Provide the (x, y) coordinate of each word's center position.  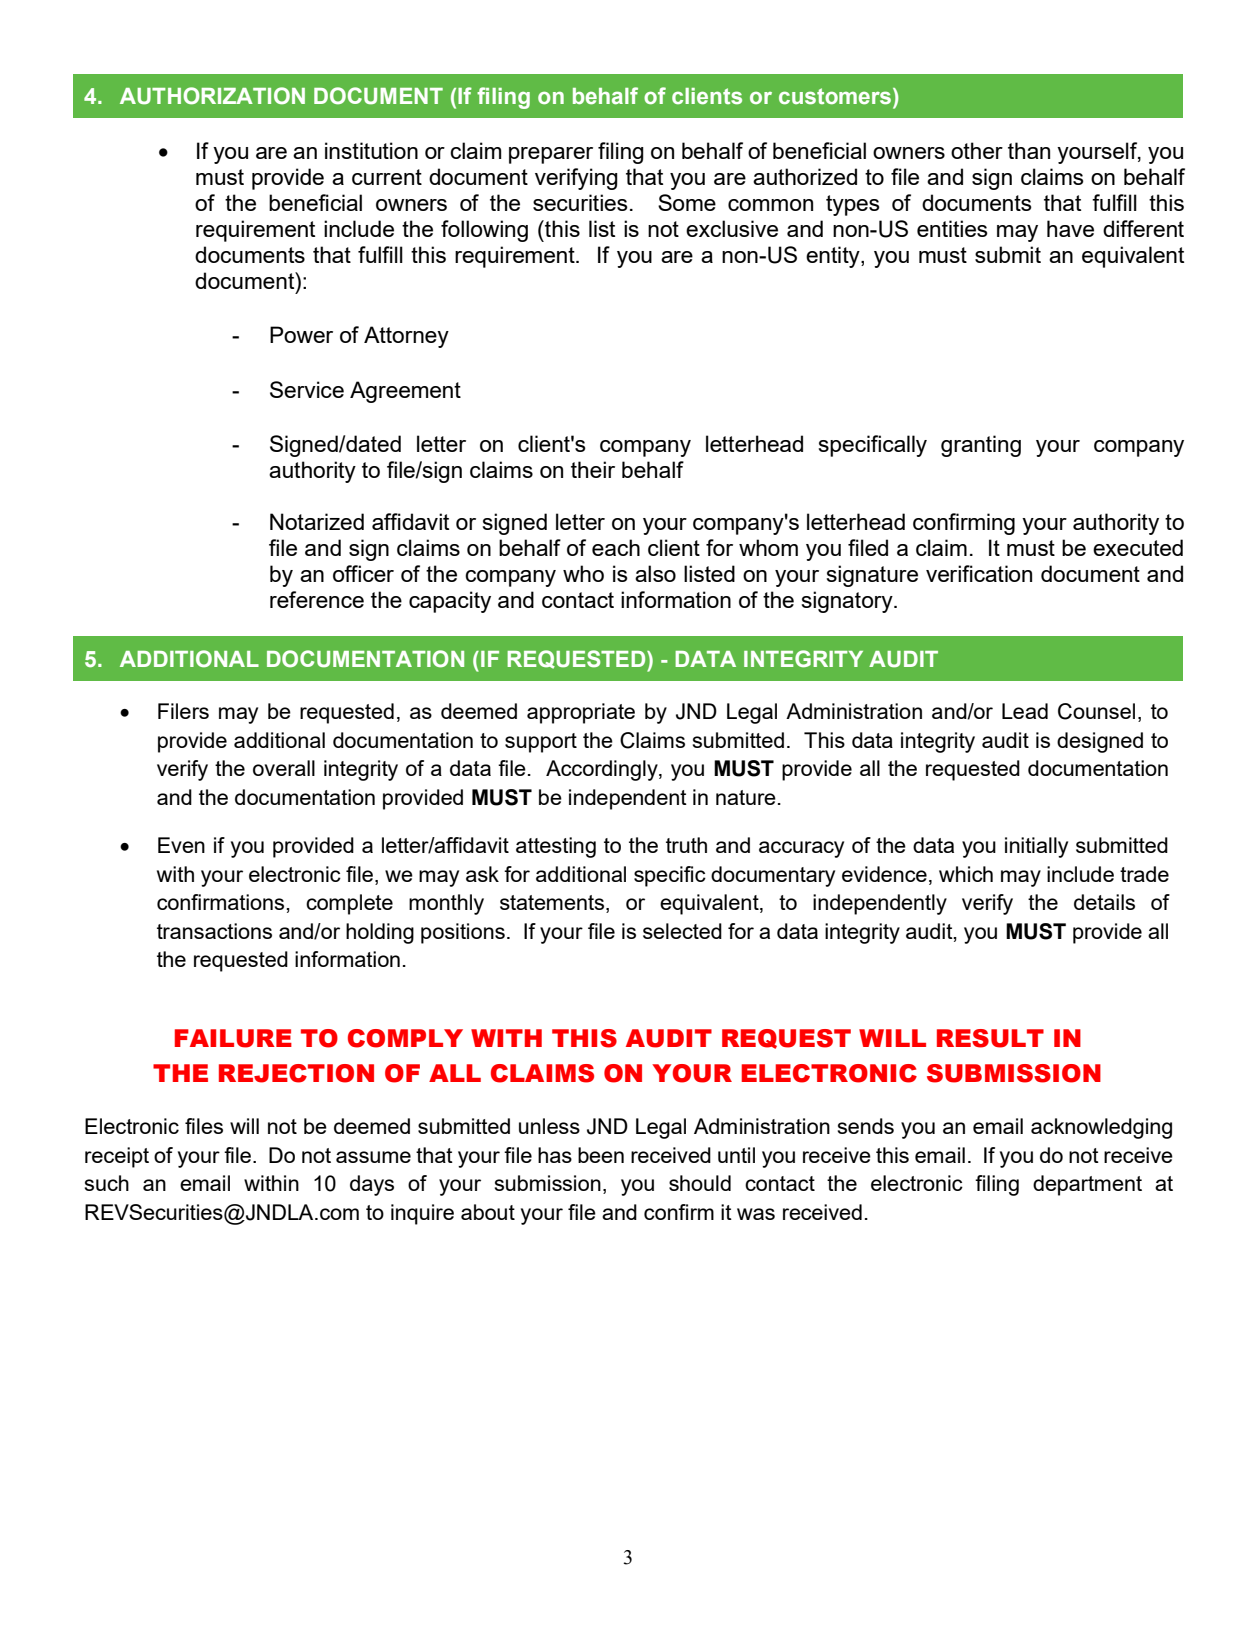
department (1087, 1185)
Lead (1025, 711)
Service (307, 389)
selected (682, 931)
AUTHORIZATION (212, 96)
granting (981, 446)
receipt (117, 1157)
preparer (551, 155)
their (593, 469)
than (1029, 150)
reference (317, 599)
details (1104, 902)
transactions (214, 931)
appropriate (581, 713)
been (601, 1155)
